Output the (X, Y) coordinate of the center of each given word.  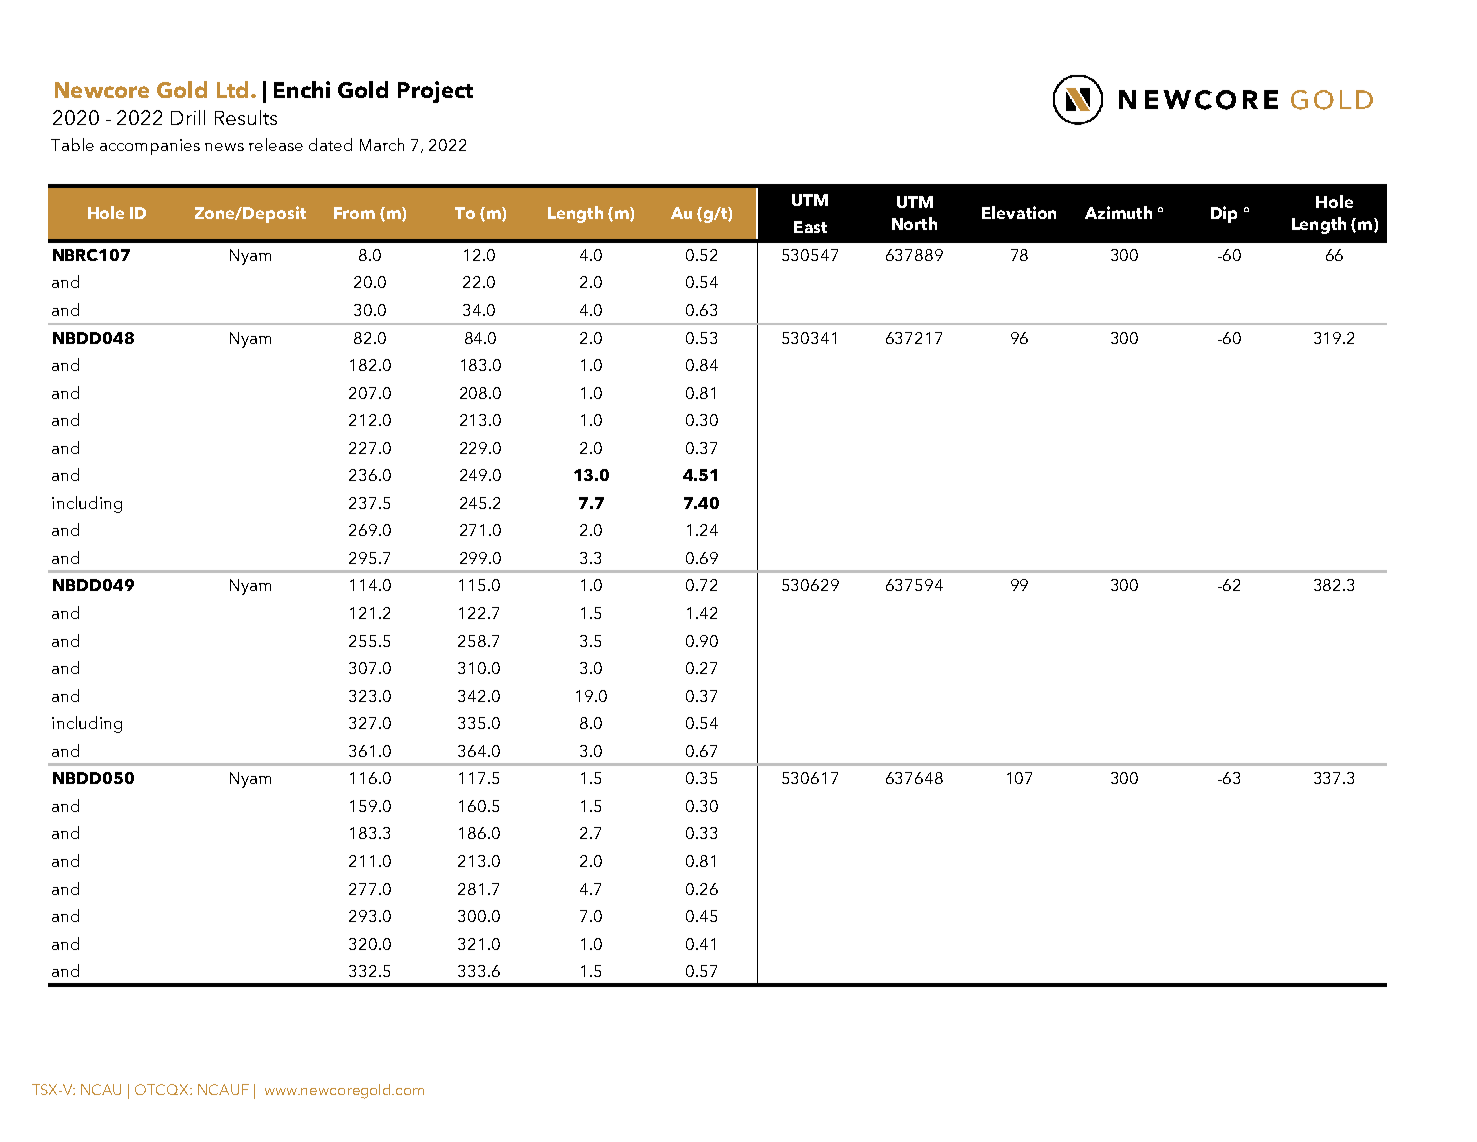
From (354, 213)
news (224, 147)
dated (330, 144)
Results (246, 117)
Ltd (232, 89)
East (810, 227)
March (382, 144)
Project (435, 92)
